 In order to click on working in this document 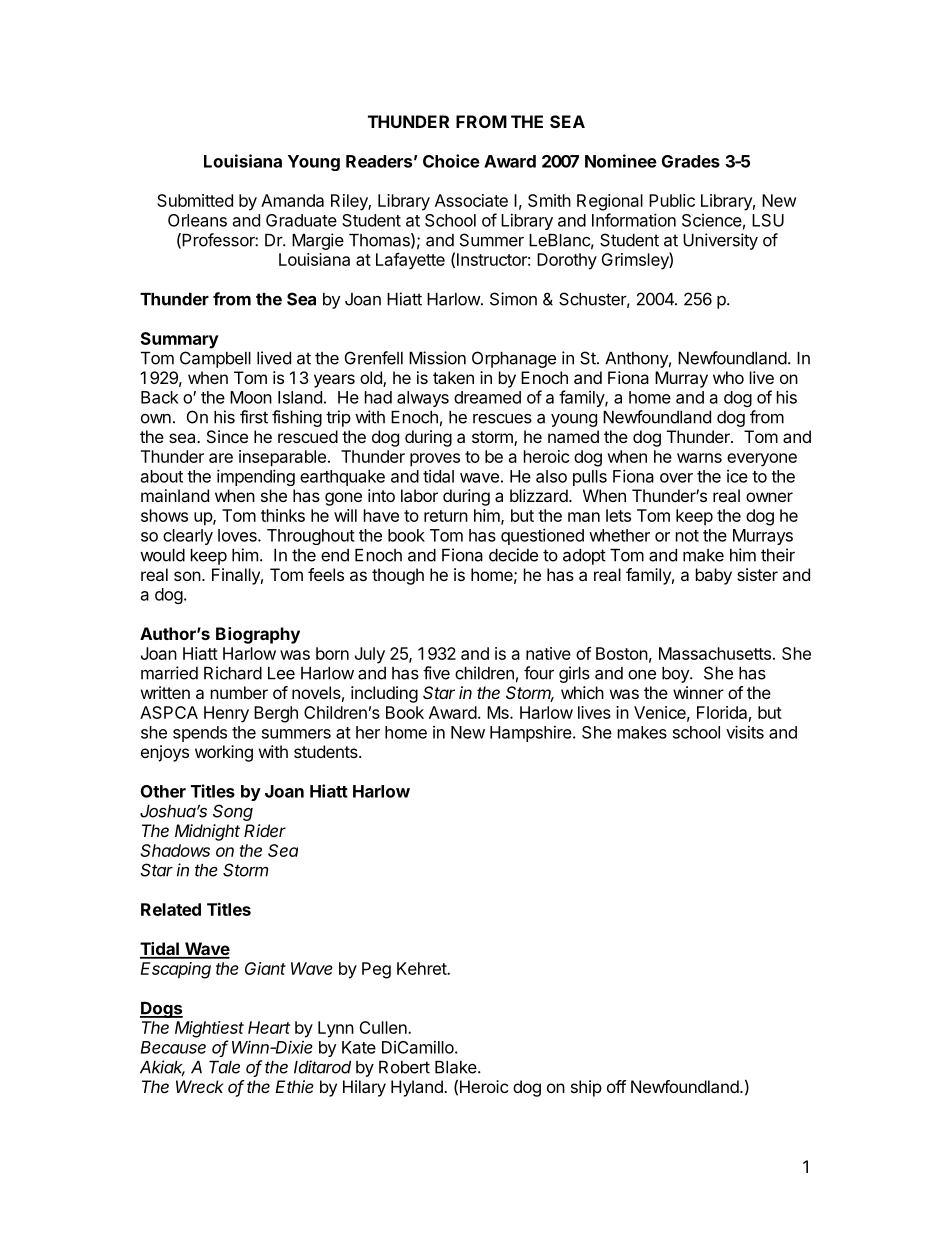, I will do `click(224, 753)`.
